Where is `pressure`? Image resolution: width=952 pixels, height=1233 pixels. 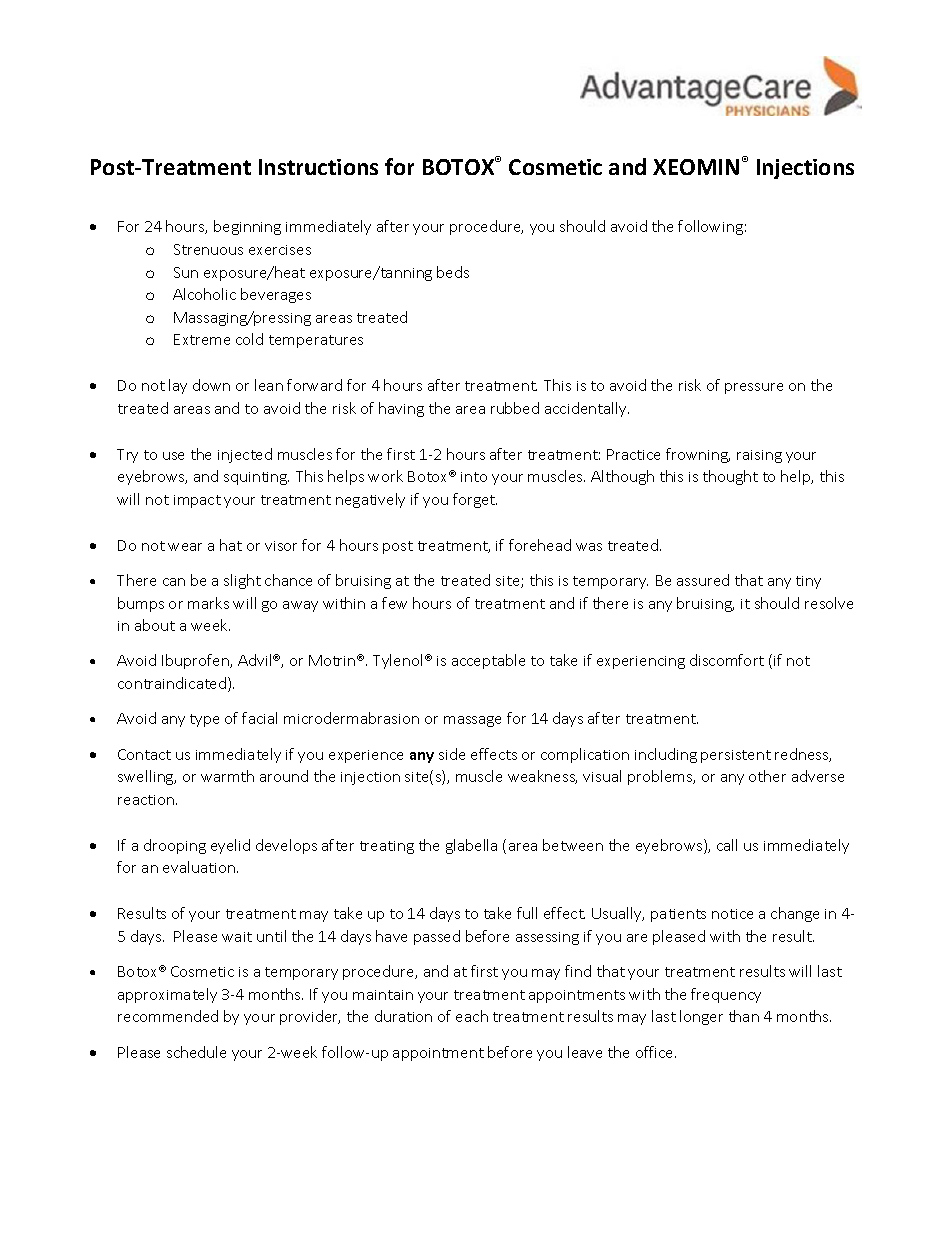 pressure is located at coordinates (754, 388).
